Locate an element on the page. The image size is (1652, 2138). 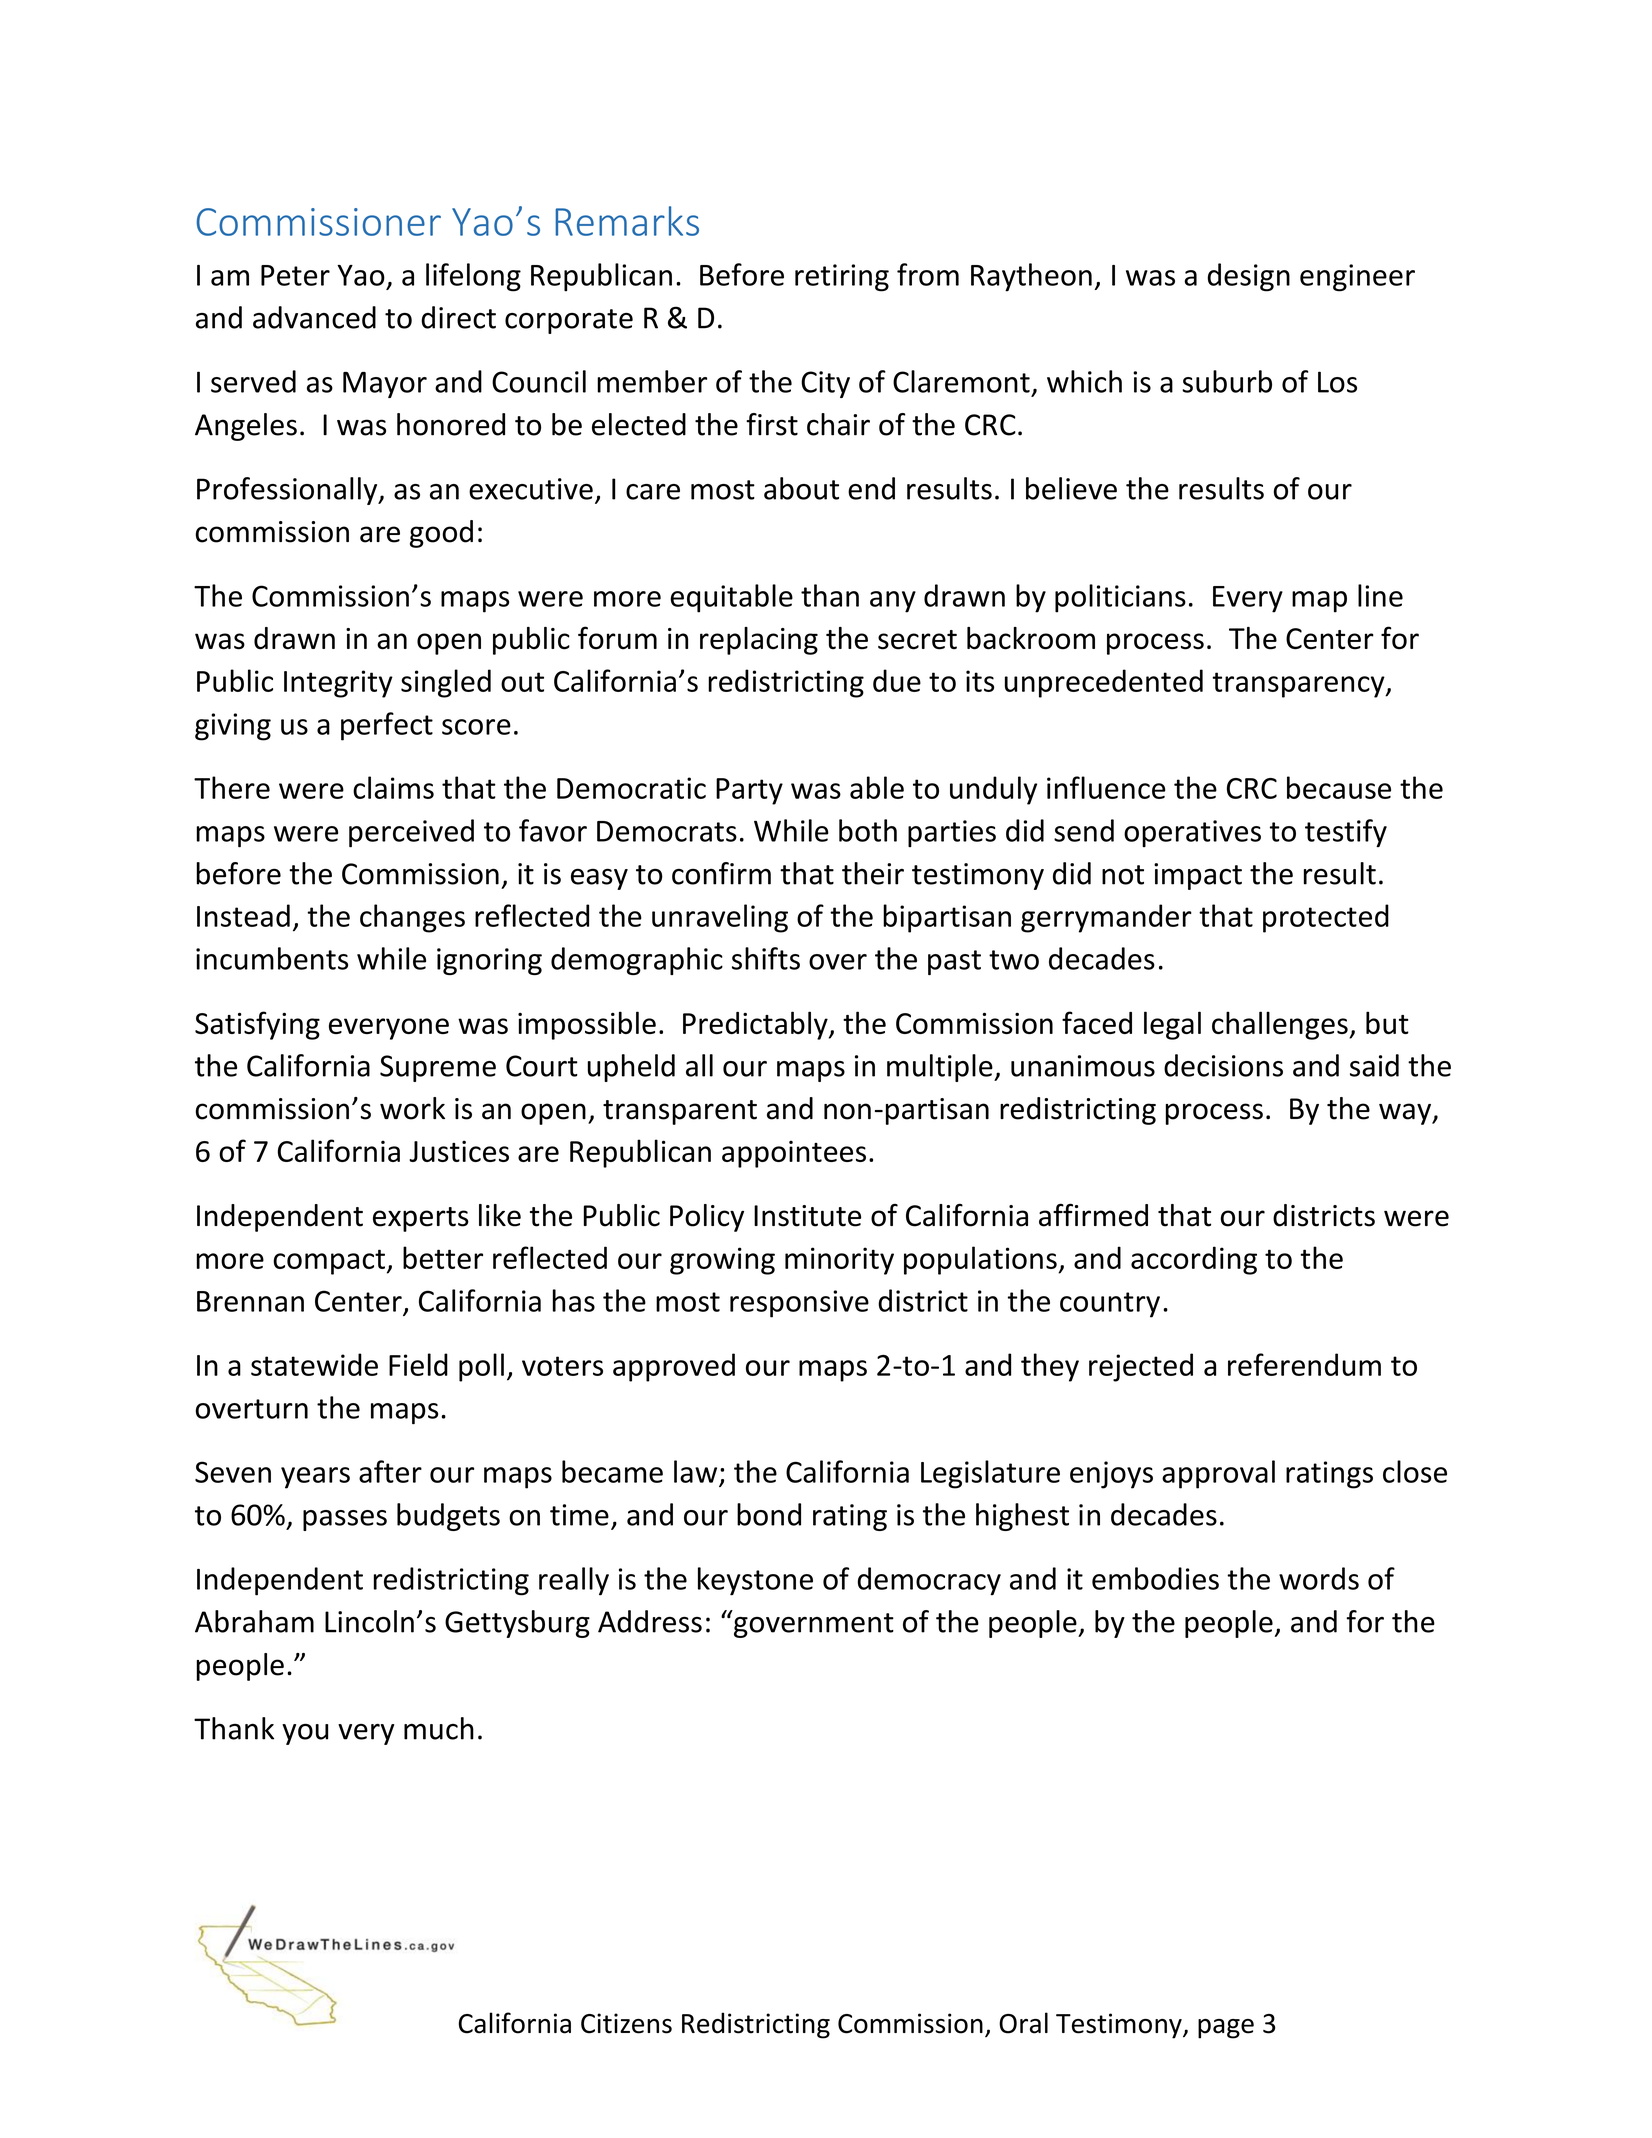
page is located at coordinates (1226, 2029).
